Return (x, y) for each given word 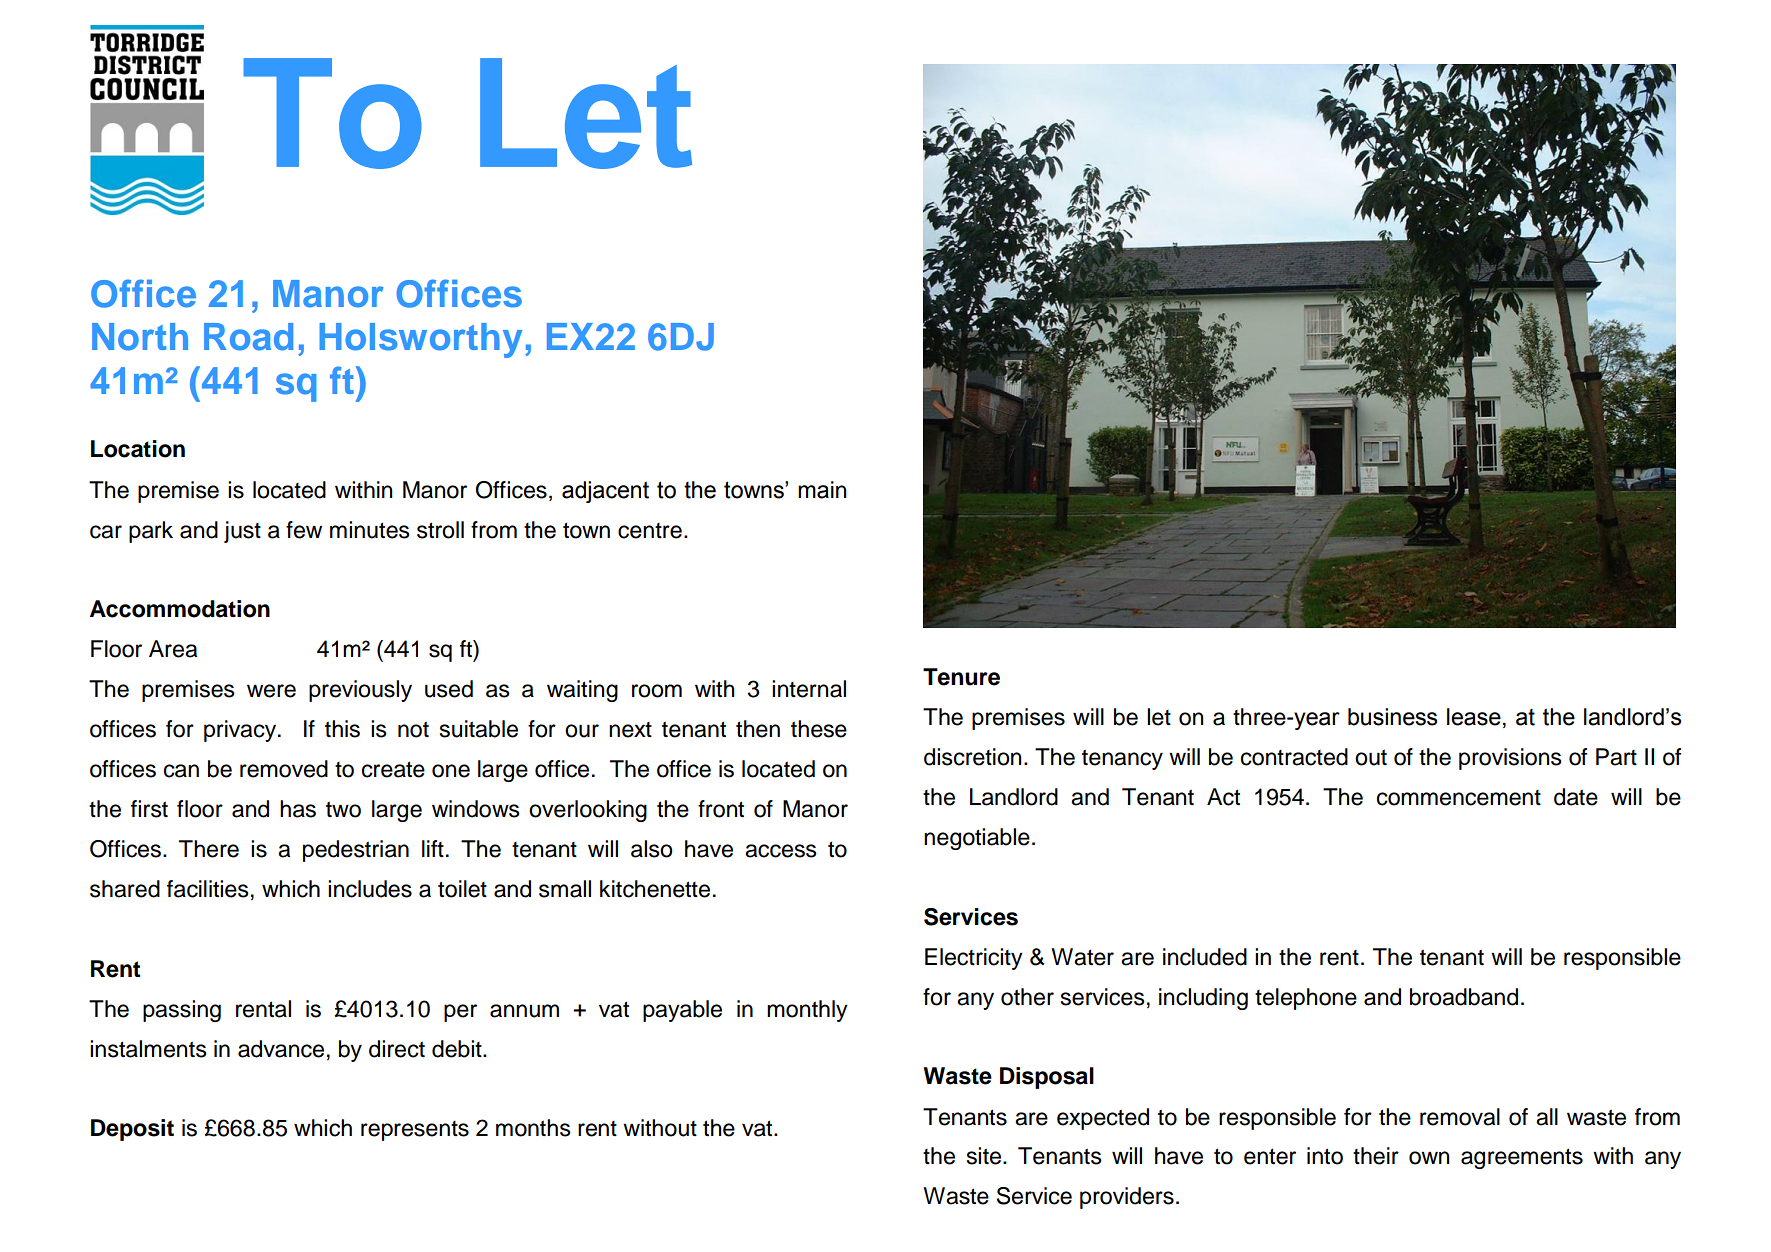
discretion (972, 757)
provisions (1510, 759)
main (822, 490)
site (985, 1156)
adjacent (605, 492)
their (1376, 1156)
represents (415, 1131)
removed (284, 769)
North (140, 337)
